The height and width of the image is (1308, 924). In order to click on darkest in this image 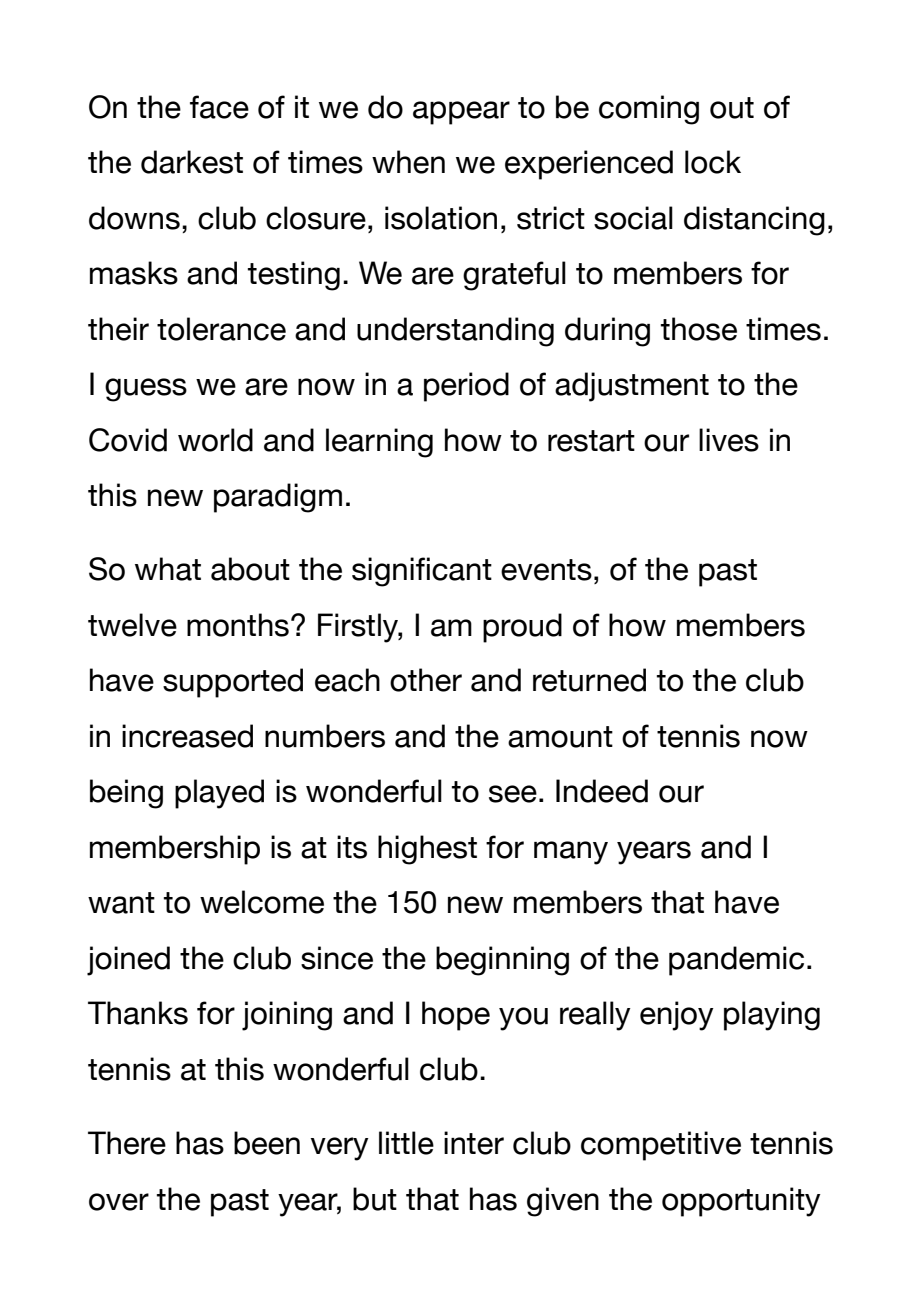, I will do `click(192, 162)`.
